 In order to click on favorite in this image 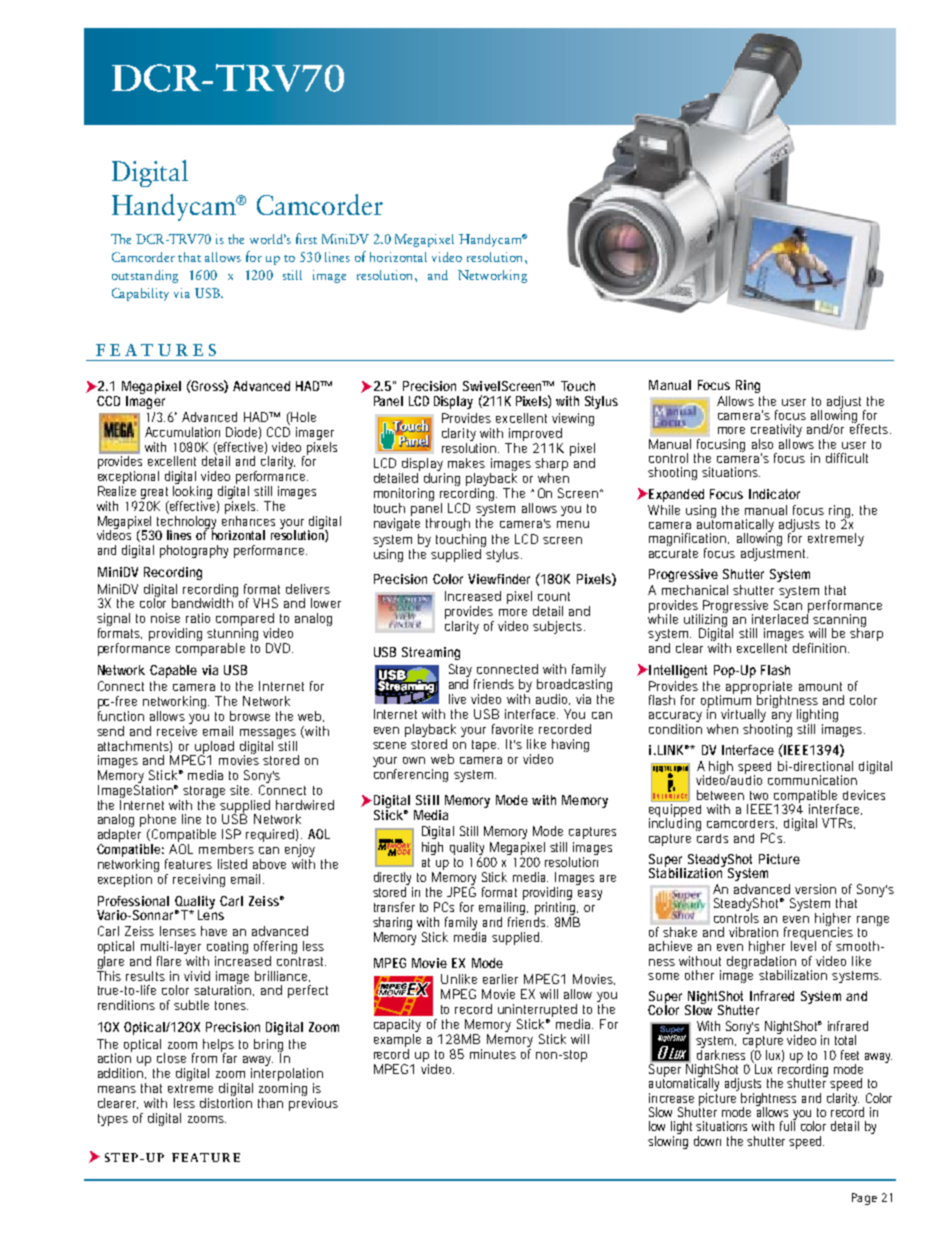, I will do `click(512, 729)`.
